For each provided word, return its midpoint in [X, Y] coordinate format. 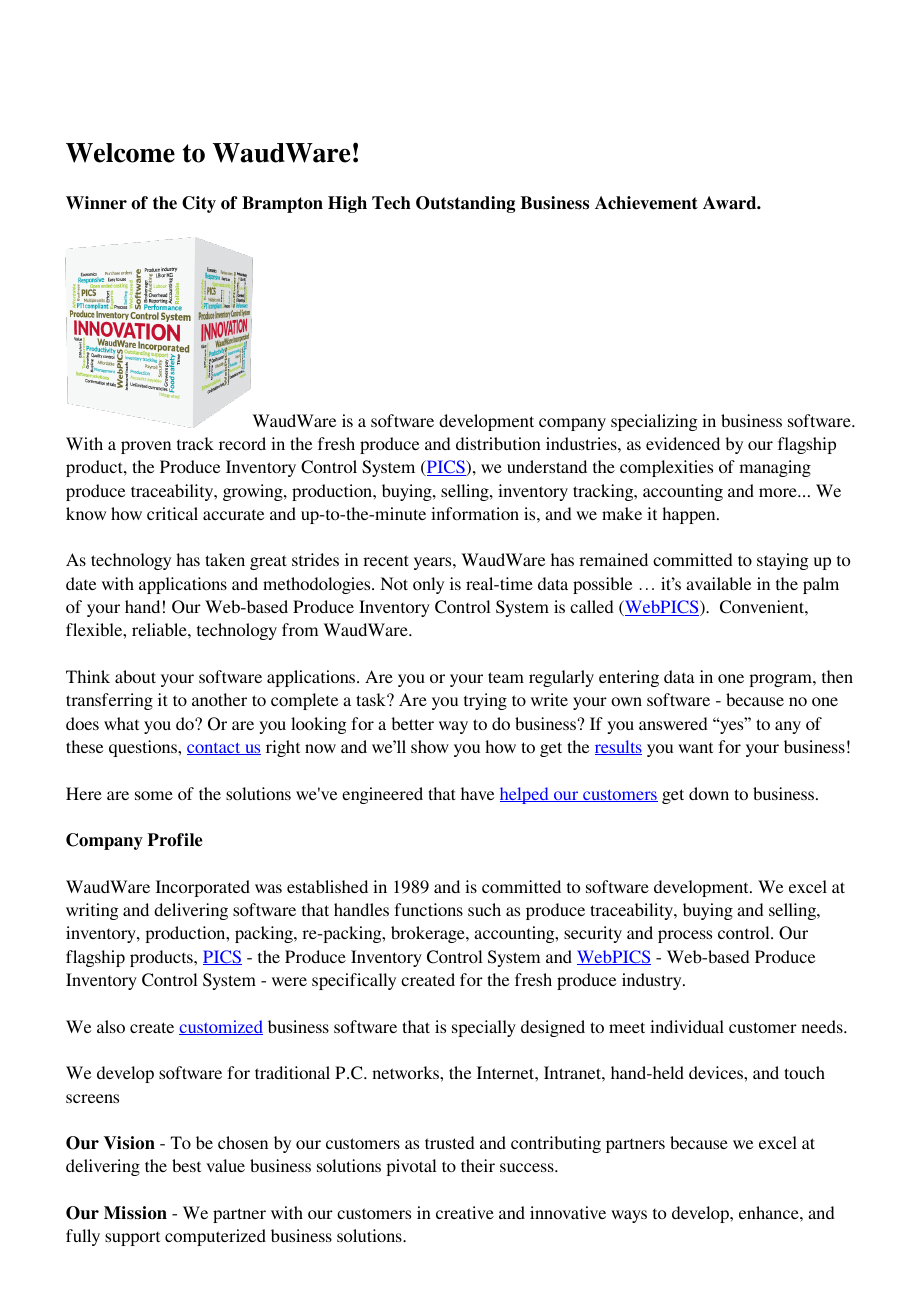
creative [465, 1212]
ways [629, 1216]
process [685, 936]
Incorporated [203, 888]
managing [775, 468]
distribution [498, 443]
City [199, 204]
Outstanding [465, 204]
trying [485, 701]
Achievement [646, 203]
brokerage [429, 934]
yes [732, 726]
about [135, 676]
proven [146, 447]
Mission [135, 1213]
